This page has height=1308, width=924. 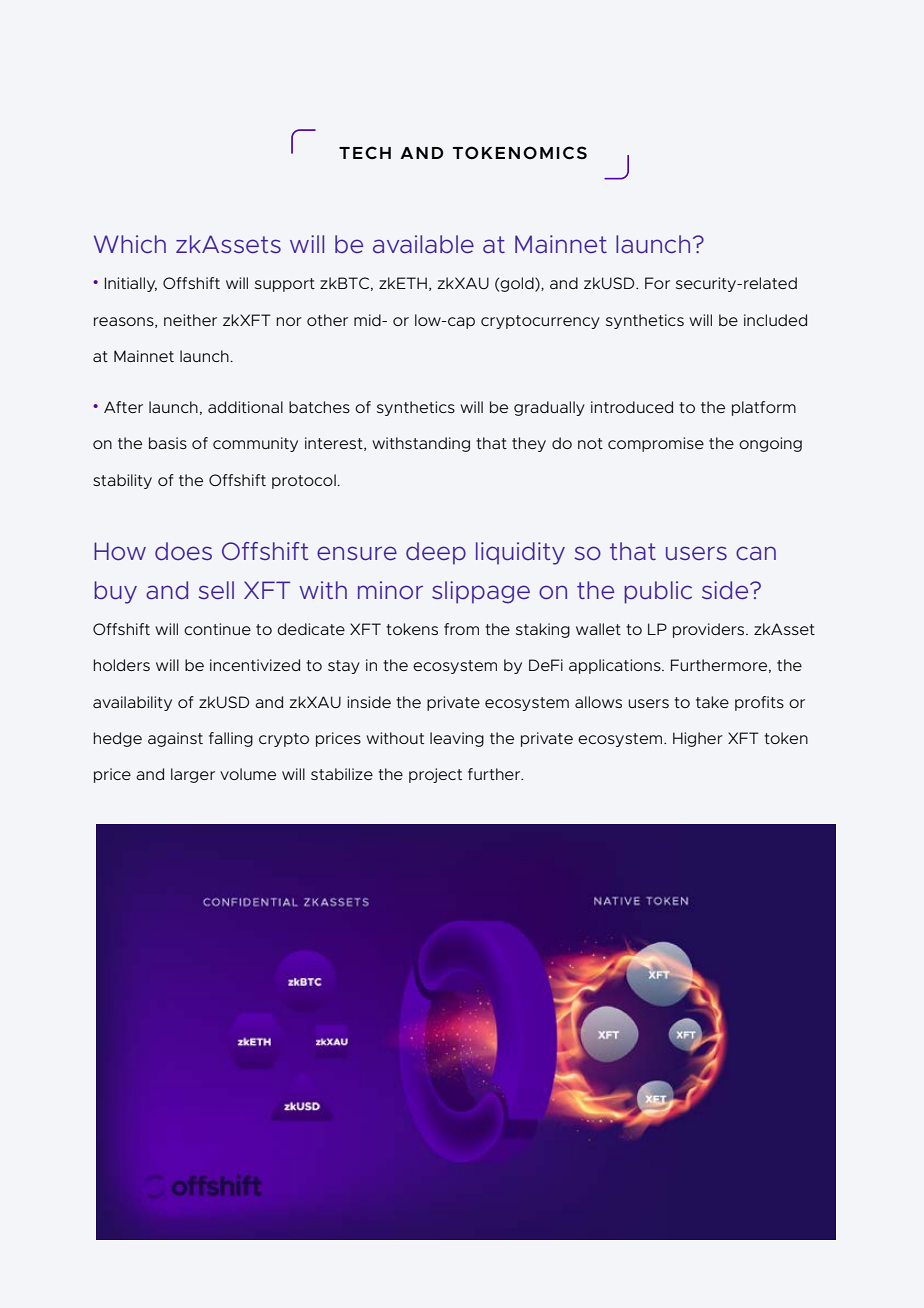 What do you see at coordinates (193, 775) in the page?
I see `larger` at bounding box center [193, 775].
